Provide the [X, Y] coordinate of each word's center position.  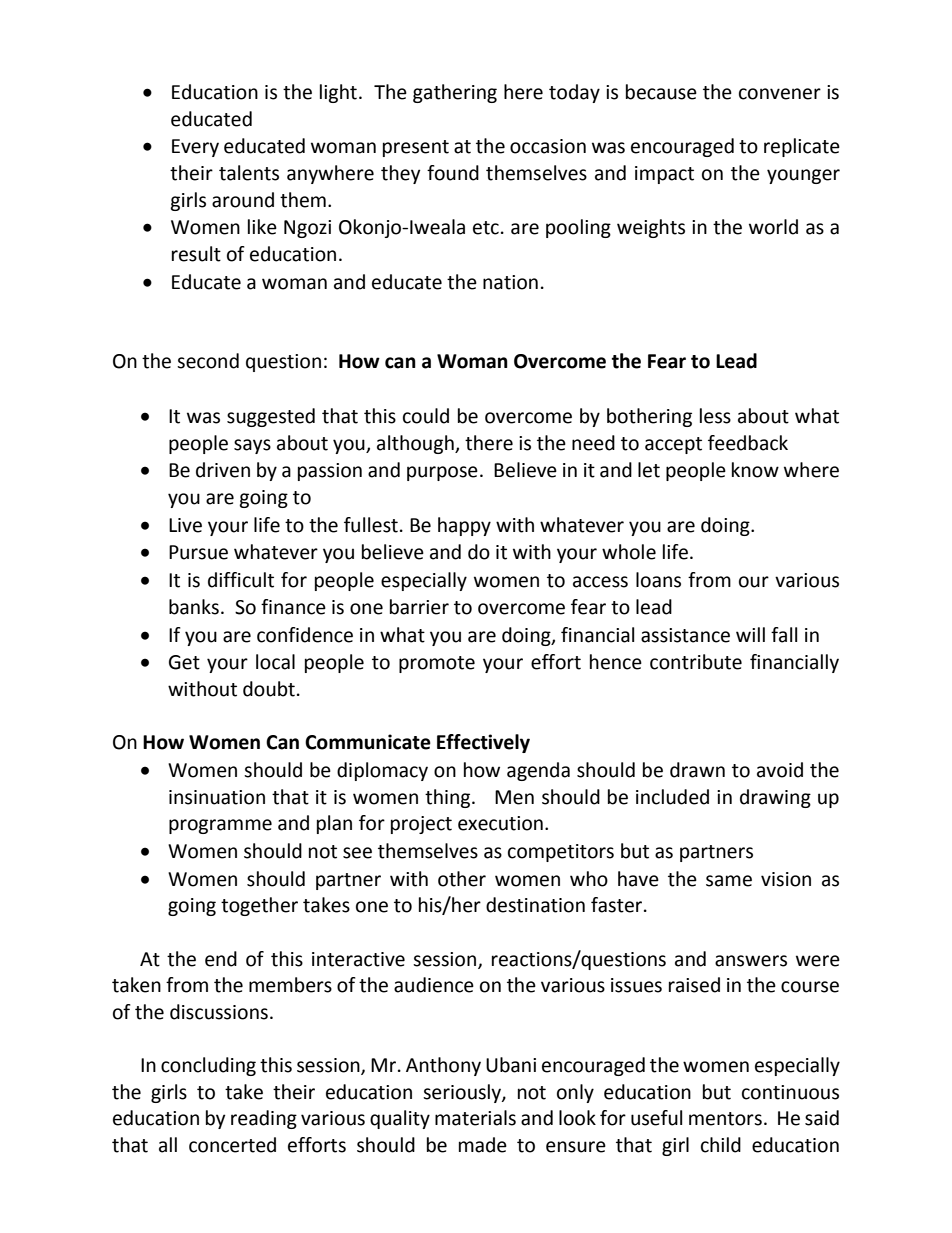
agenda [538, 771]
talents [249, 173]
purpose [442, 473]
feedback [748, 443]
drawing [775, 798]
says [252, 446]
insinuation [217, 797]
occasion [548, 146]
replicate [802, 147]
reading [264, 1119]
